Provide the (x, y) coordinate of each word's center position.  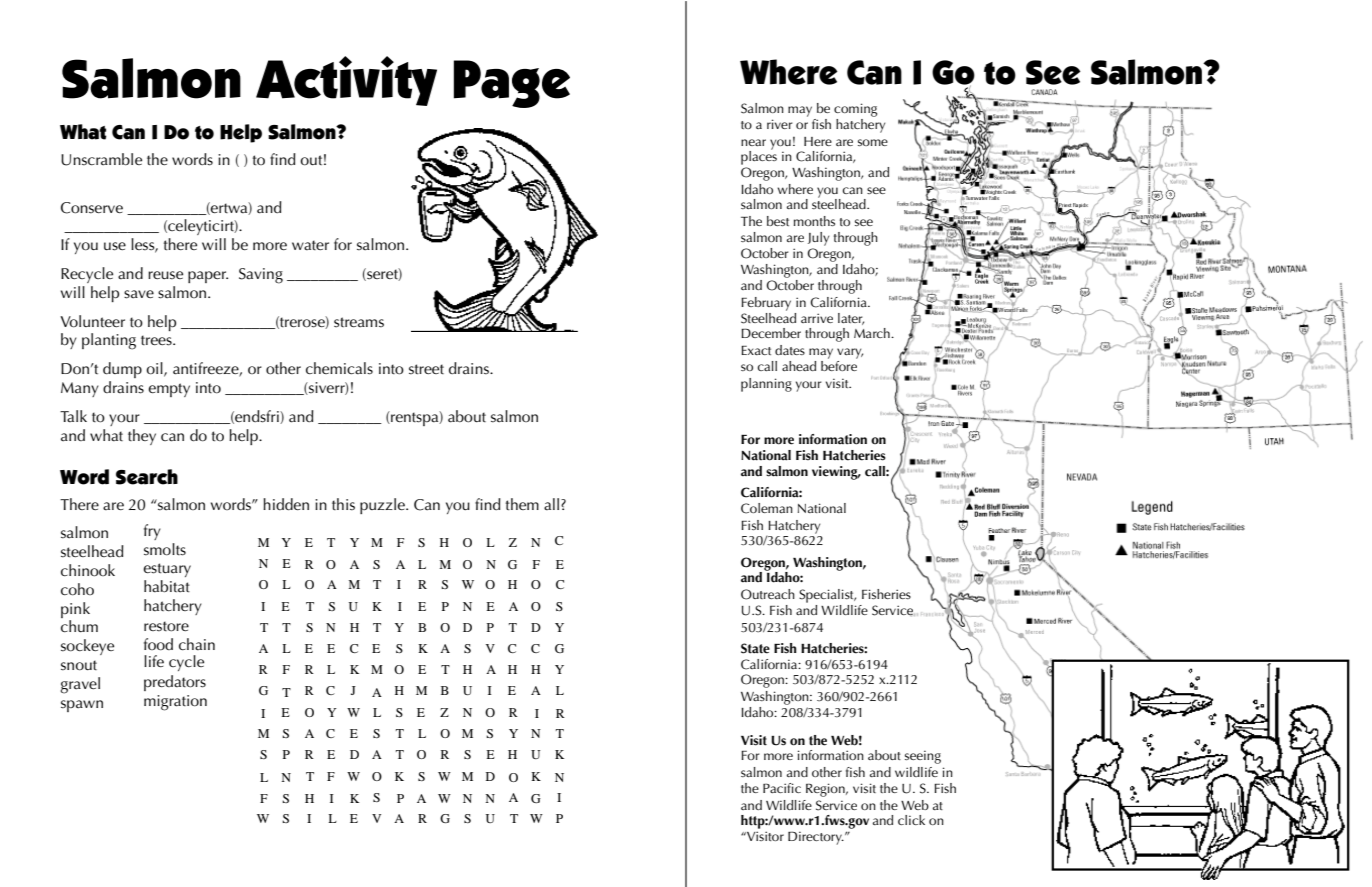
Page (512, 84)
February (766, 304)
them (522, 504)
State (755, 648)
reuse (165, 275)
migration (175, 703)
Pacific (782, 788)
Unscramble (101, 159)
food (158, 644)
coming (855, 110)
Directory (816, 838)
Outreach (768, 594)
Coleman (767, 508)
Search (147, 477)
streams (359, 322)
